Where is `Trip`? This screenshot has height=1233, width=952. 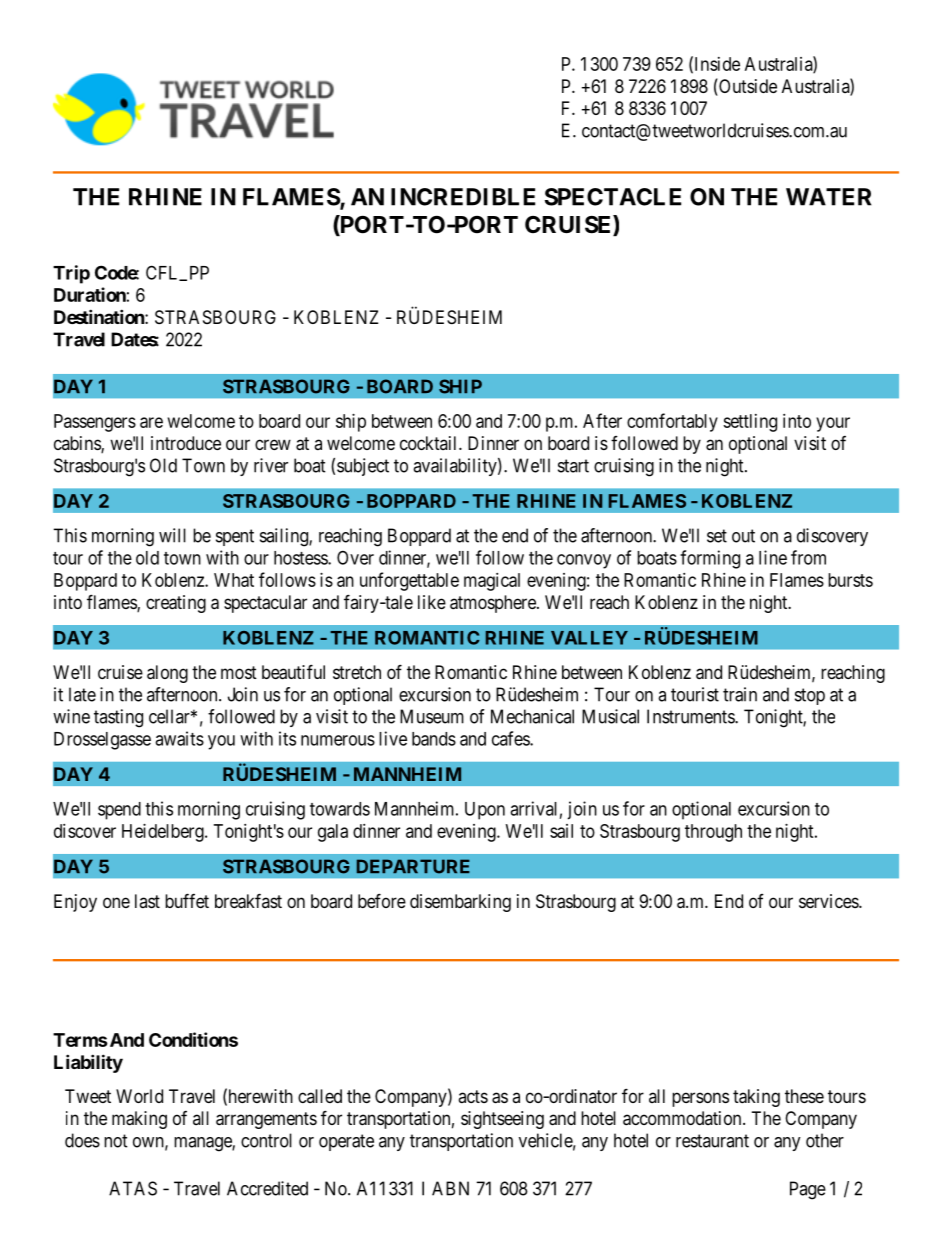
Trip is located at coordinates (71, 274).
